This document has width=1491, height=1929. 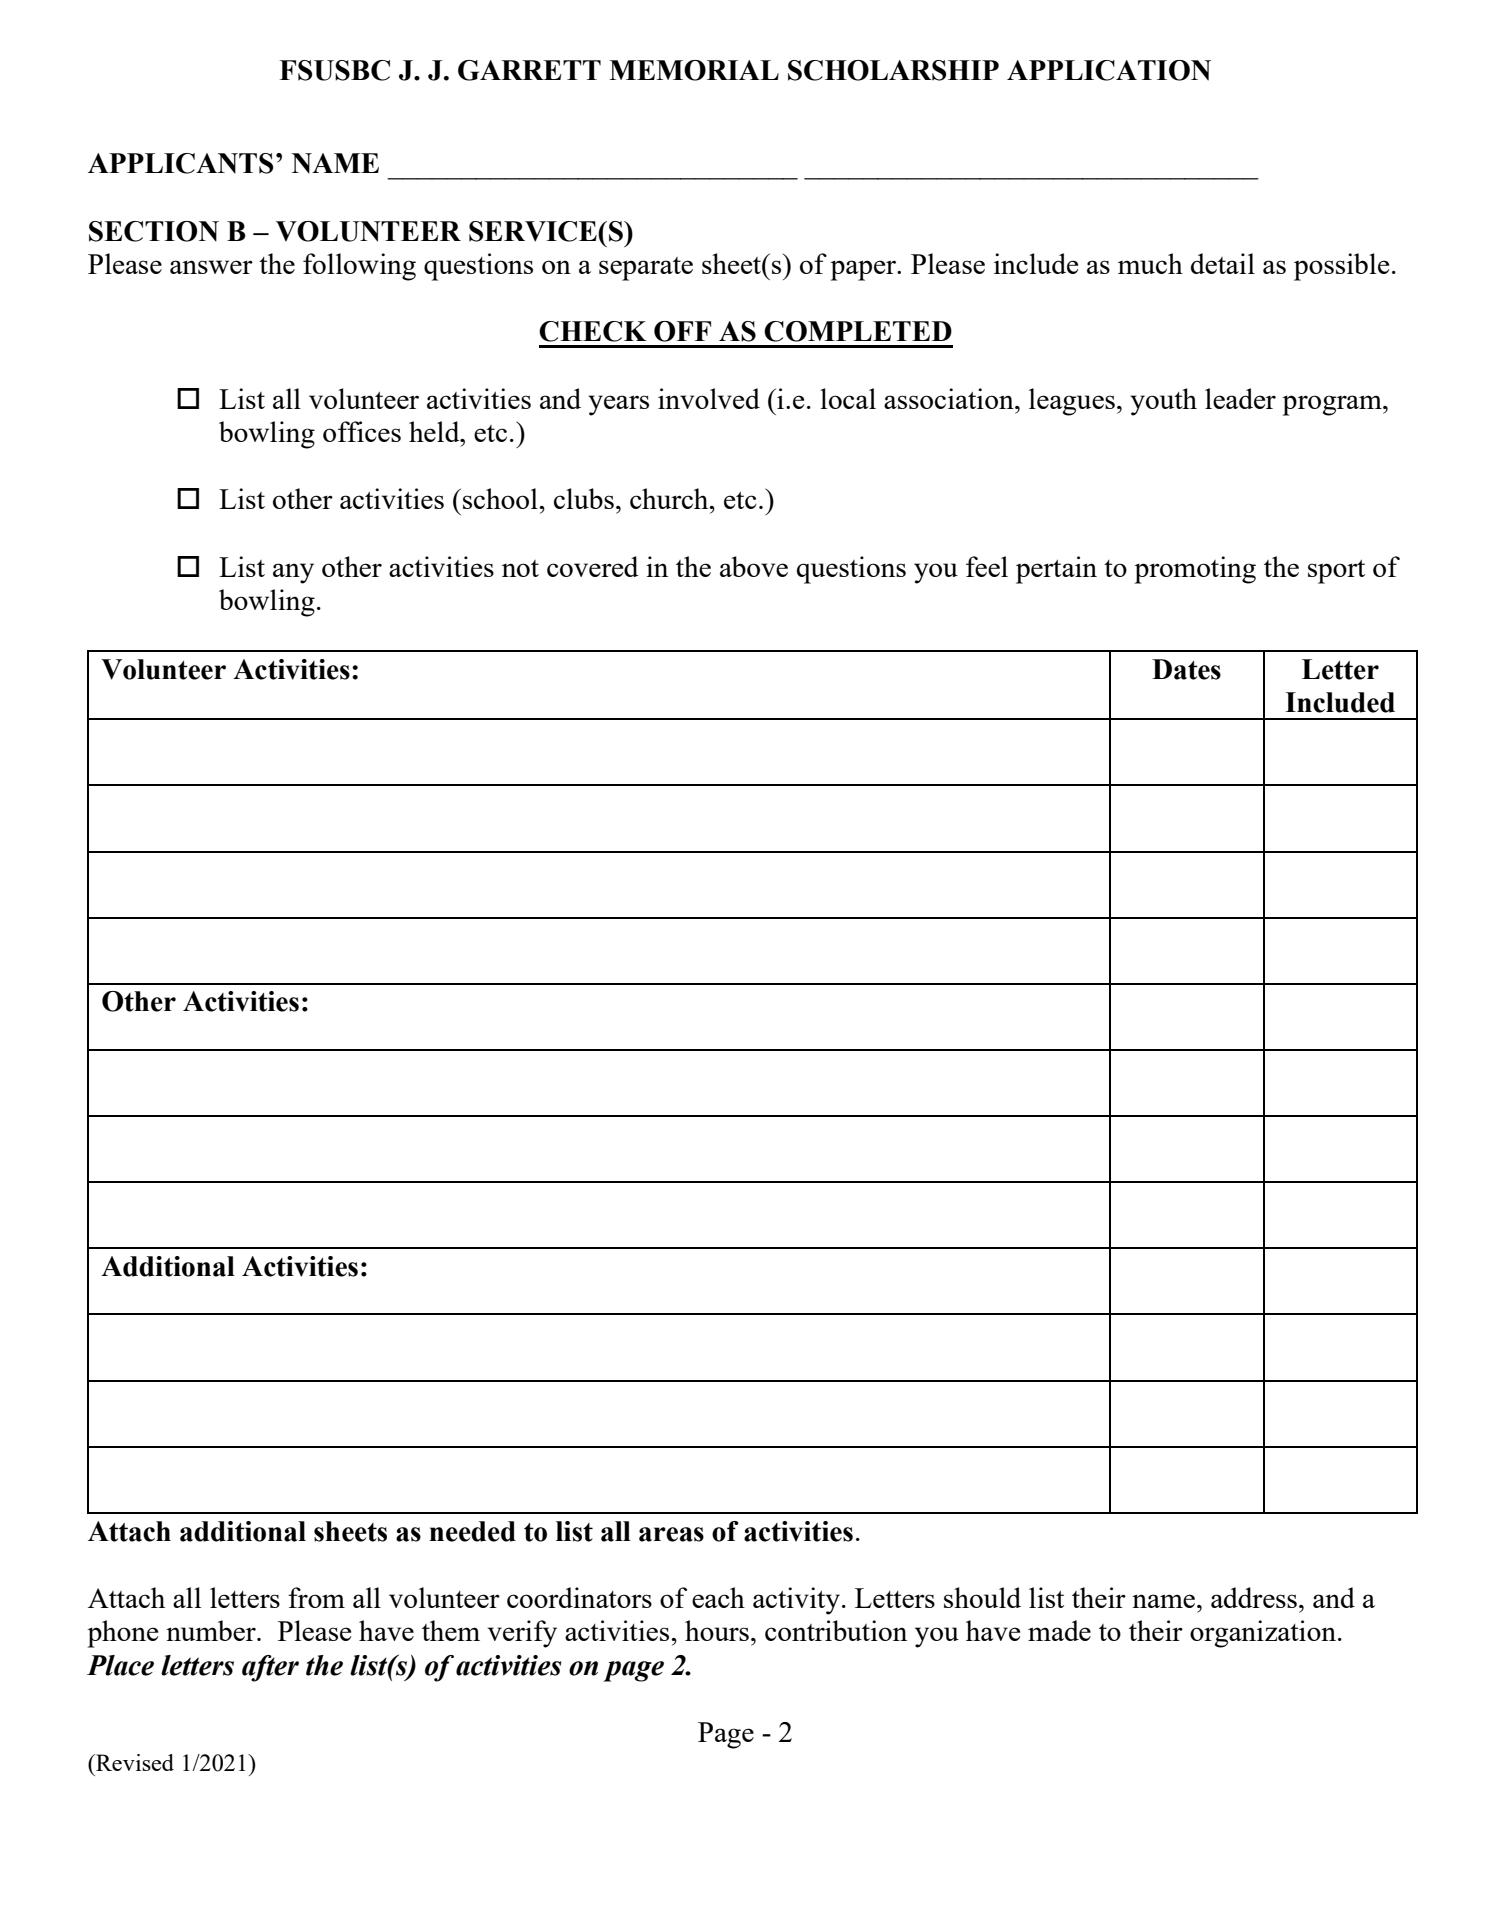 I want to click on after, so click(x=270, y=1668).
